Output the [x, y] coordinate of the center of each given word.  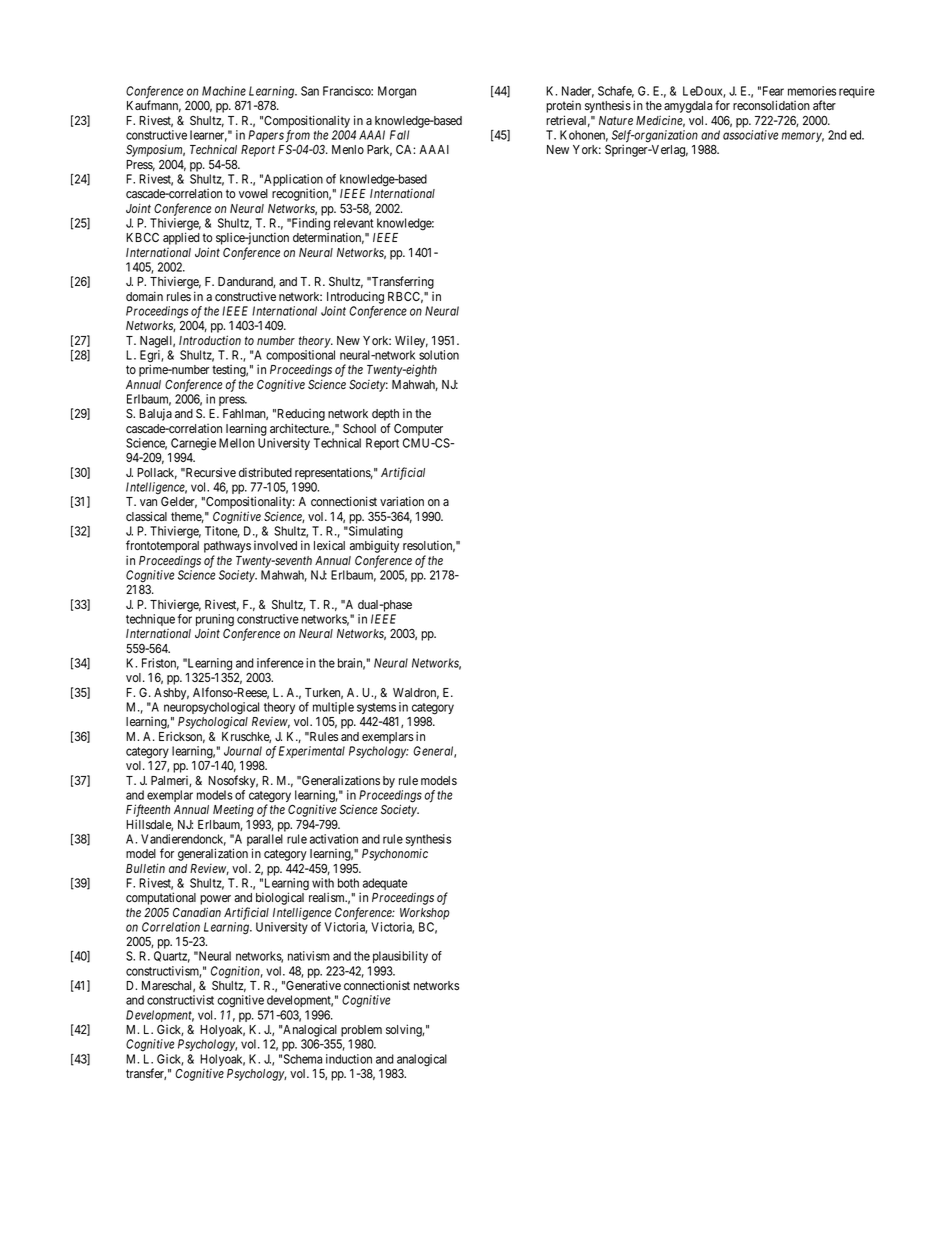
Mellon [237, 443]
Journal [243, 751]
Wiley [411, 342]
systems [376, 708]
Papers [266, 136]
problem [361, 1031]
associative [751, 135]
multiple [333, 709]
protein [563, 108]
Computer [418, 430]
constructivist [180, 1000]
